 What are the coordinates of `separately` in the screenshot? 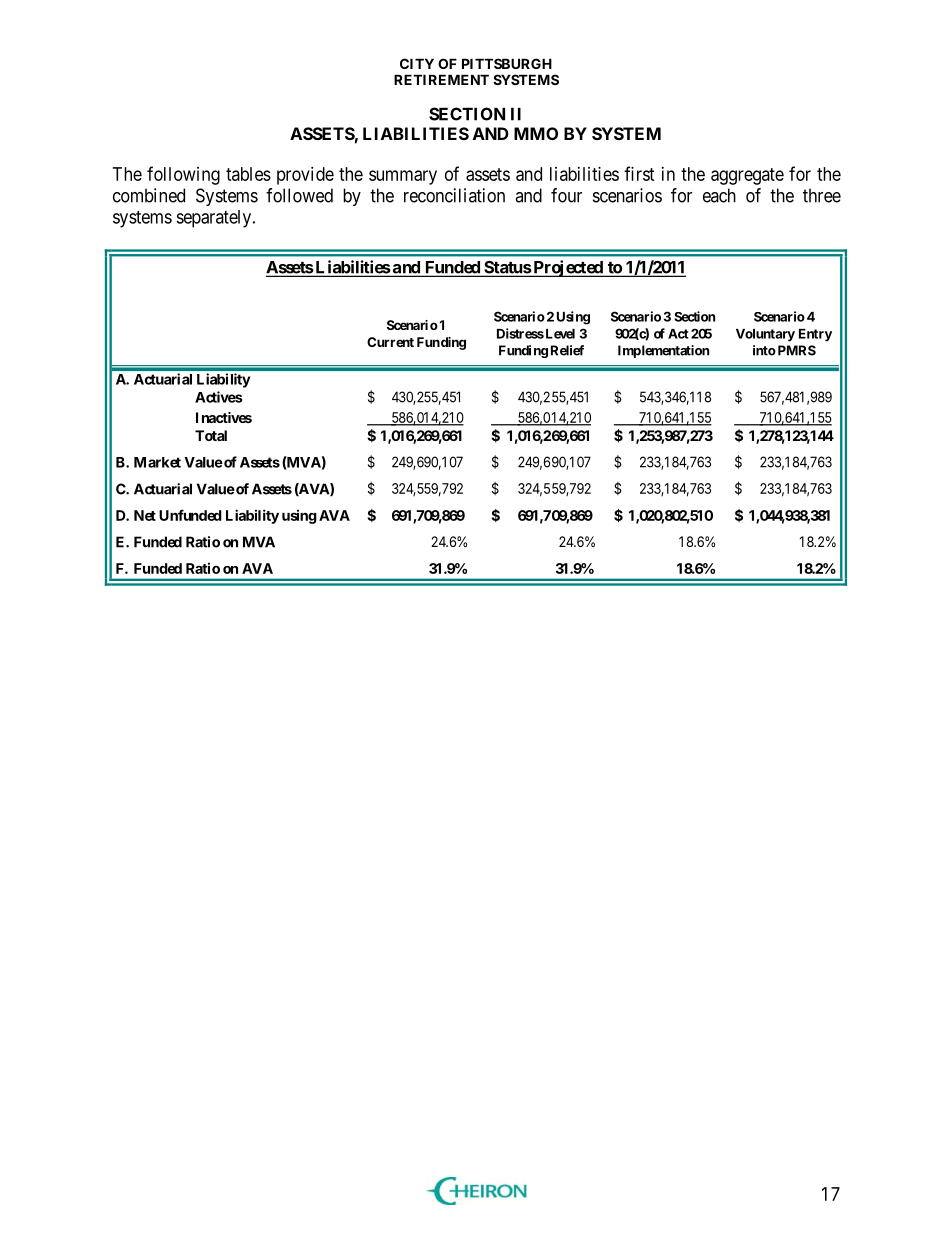 It's located at (215, 219).
